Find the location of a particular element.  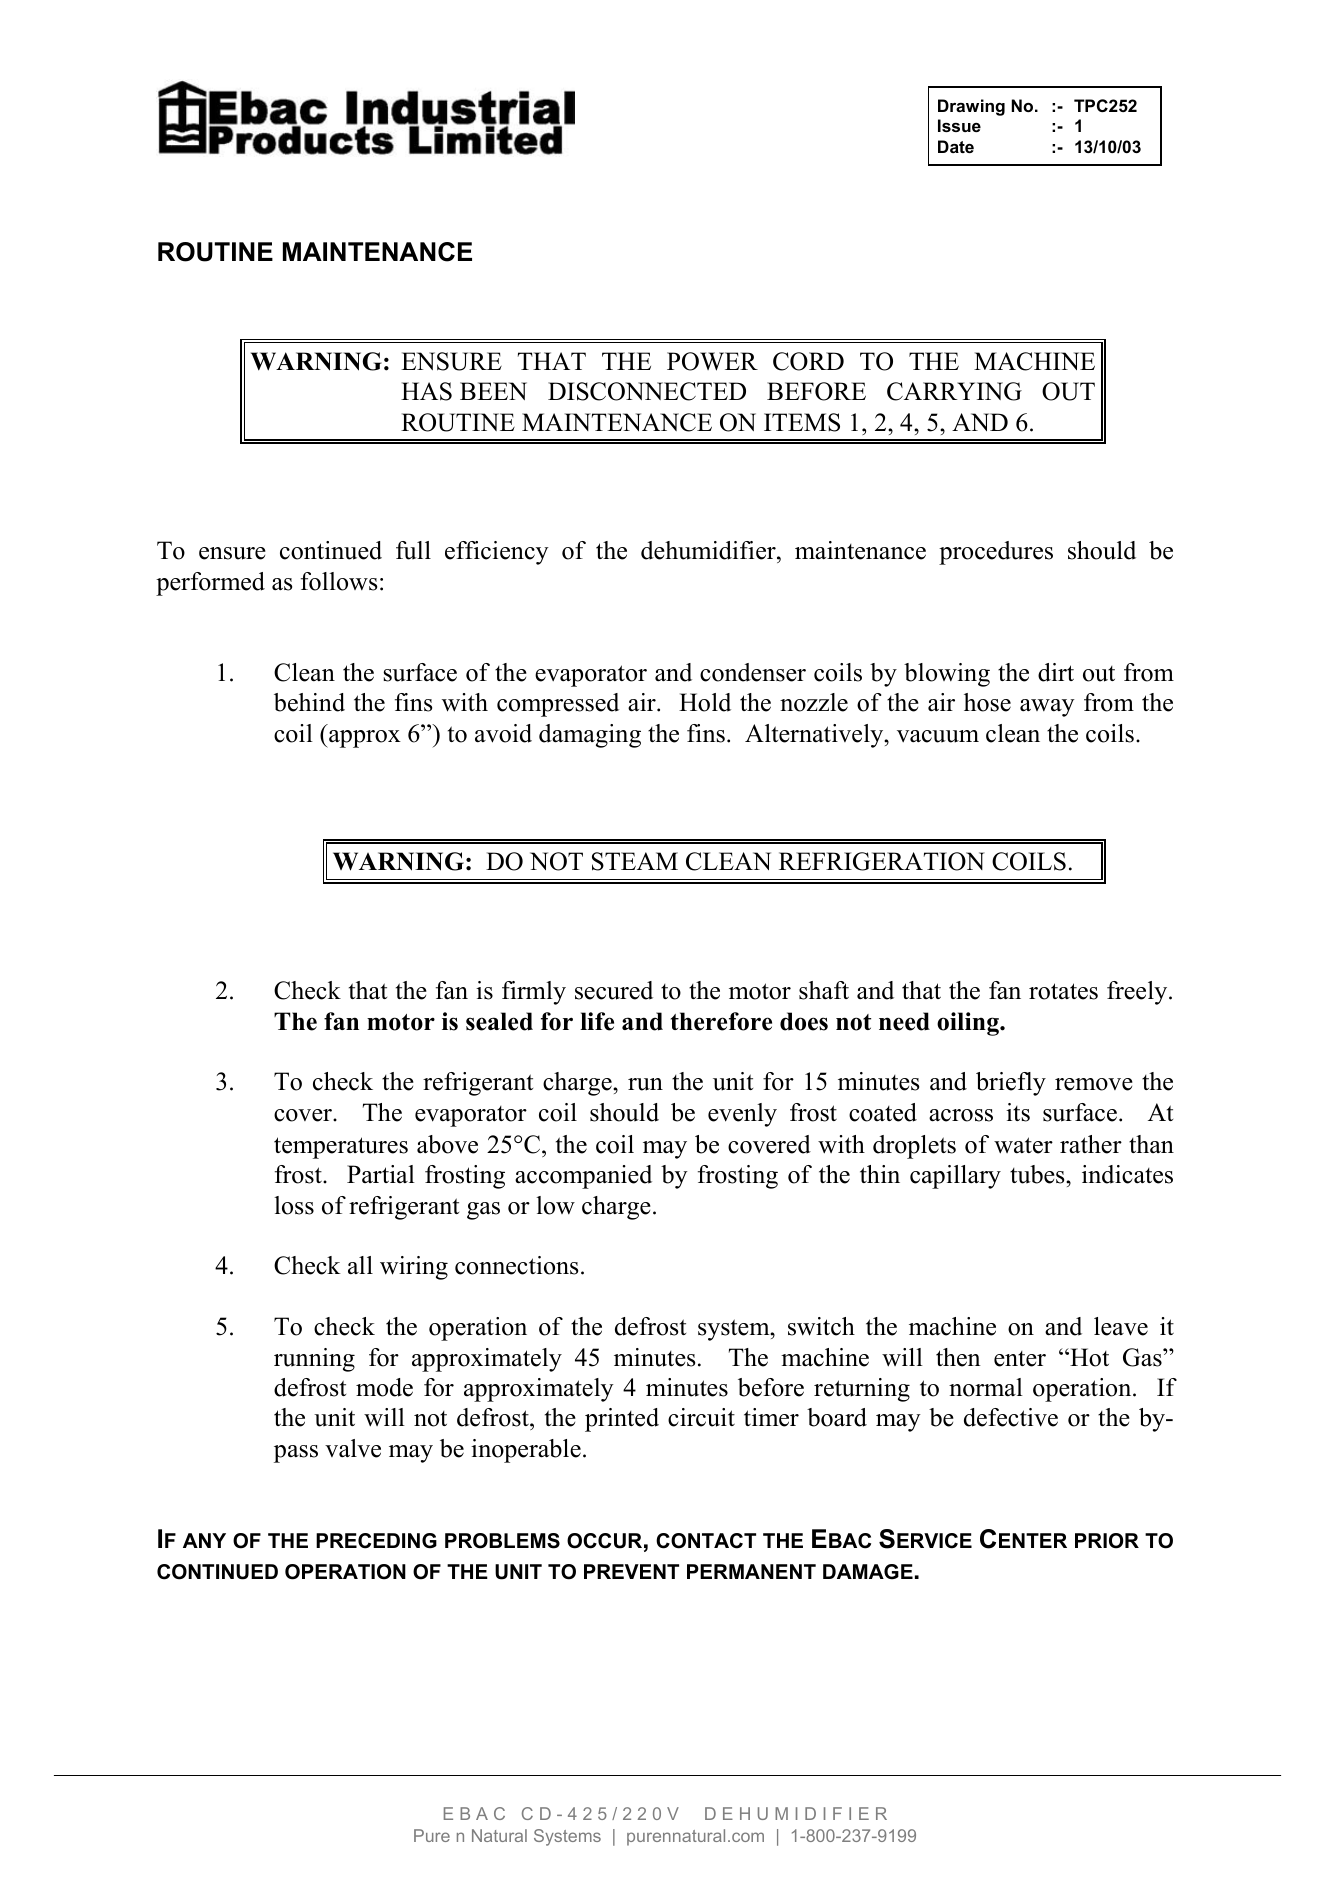

POWER is located at coordinates (712, 361).
